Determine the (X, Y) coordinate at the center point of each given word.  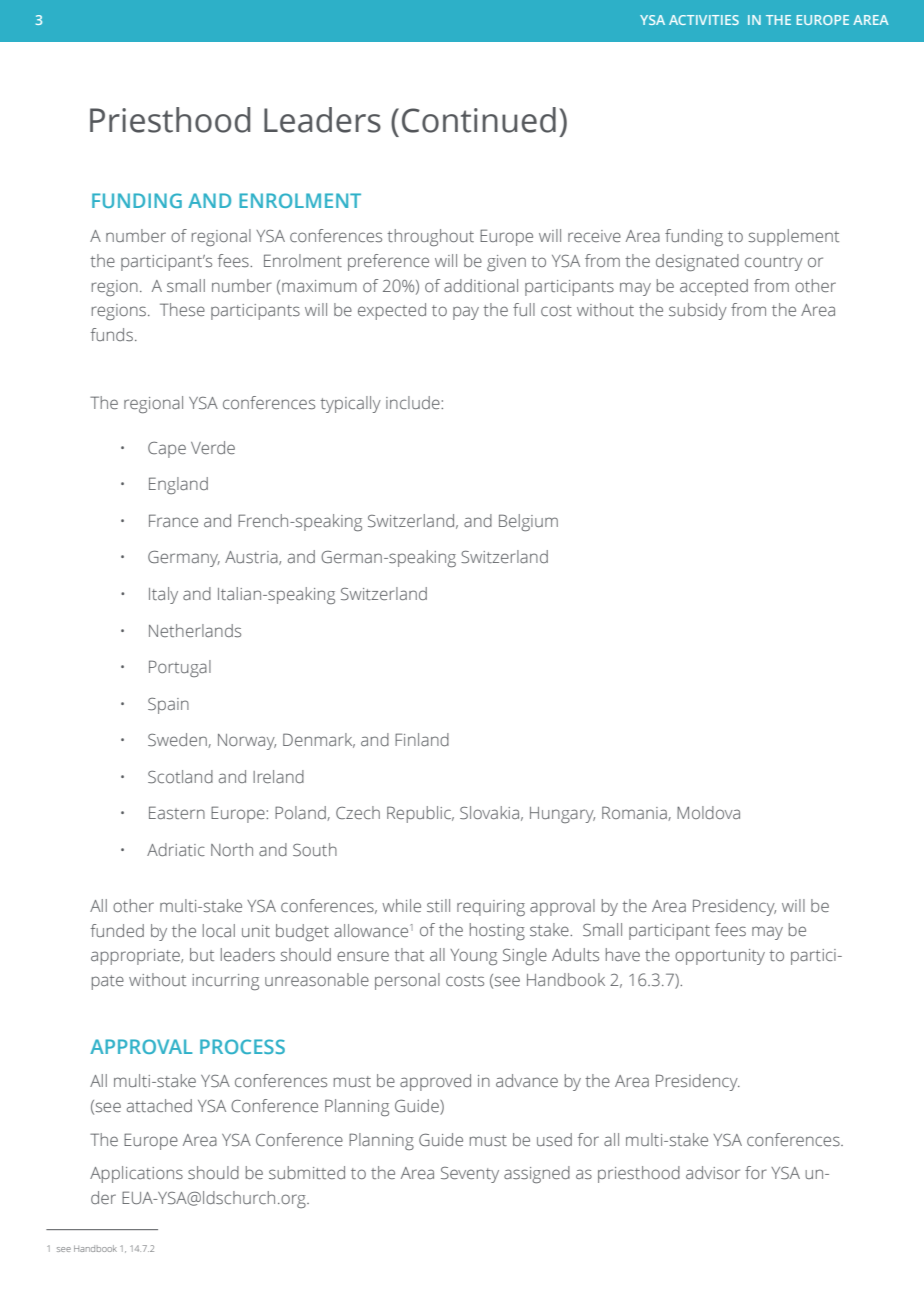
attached (159, 1105)
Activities (704, 20)
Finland (422, 739)
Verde (213, 447)
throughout (430, 237)
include (414, 402)
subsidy (698, 311)
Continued (479, 120)
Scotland (180, 777)
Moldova (708, 812)
